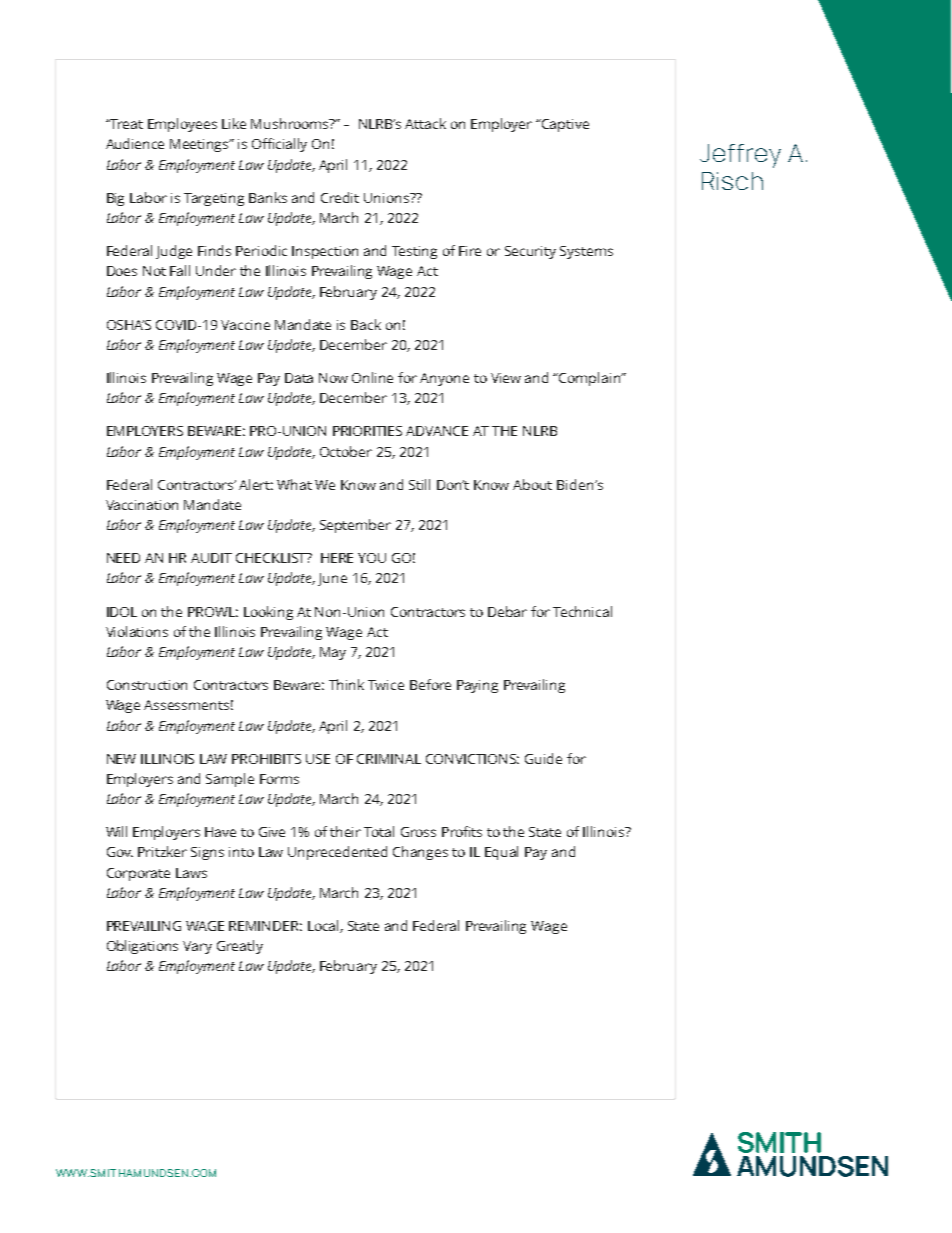 The height and width of the page is (1233, 952). Describe the element at coordinates (197, 947) in the page. I see `Vary` at that location.
